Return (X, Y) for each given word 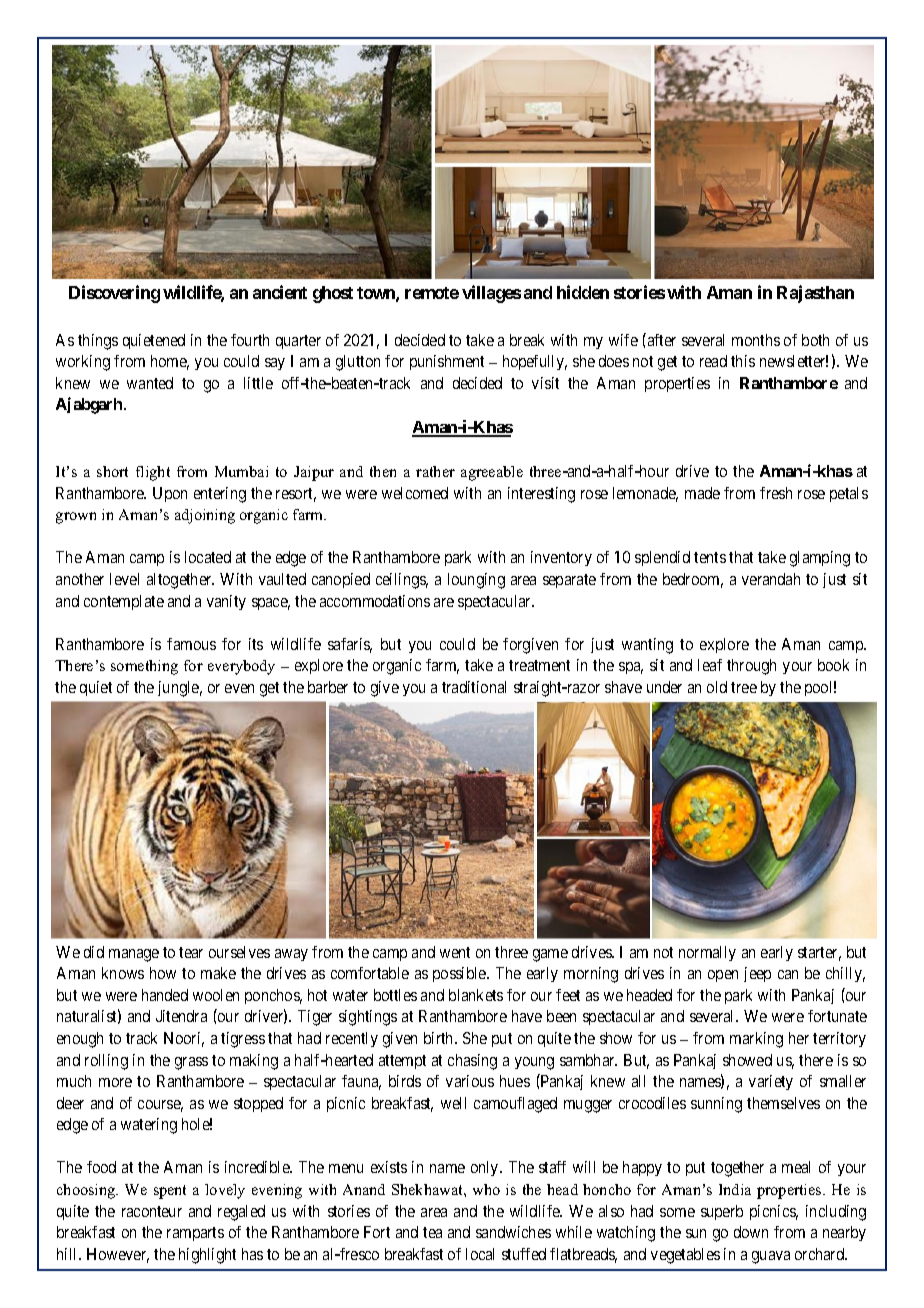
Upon (170, 494)
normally (707, 953)
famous (191, 644)
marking (756, 1040)
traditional (474, 687)
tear (191, 952)
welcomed (415, 493)
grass (191, 1063)
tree (744, 687)
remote (432, 293)
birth (440, 1038)
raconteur (152, 1211)
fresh (776, 493)
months (756, 340)
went (455, 952)
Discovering (114, 294)
